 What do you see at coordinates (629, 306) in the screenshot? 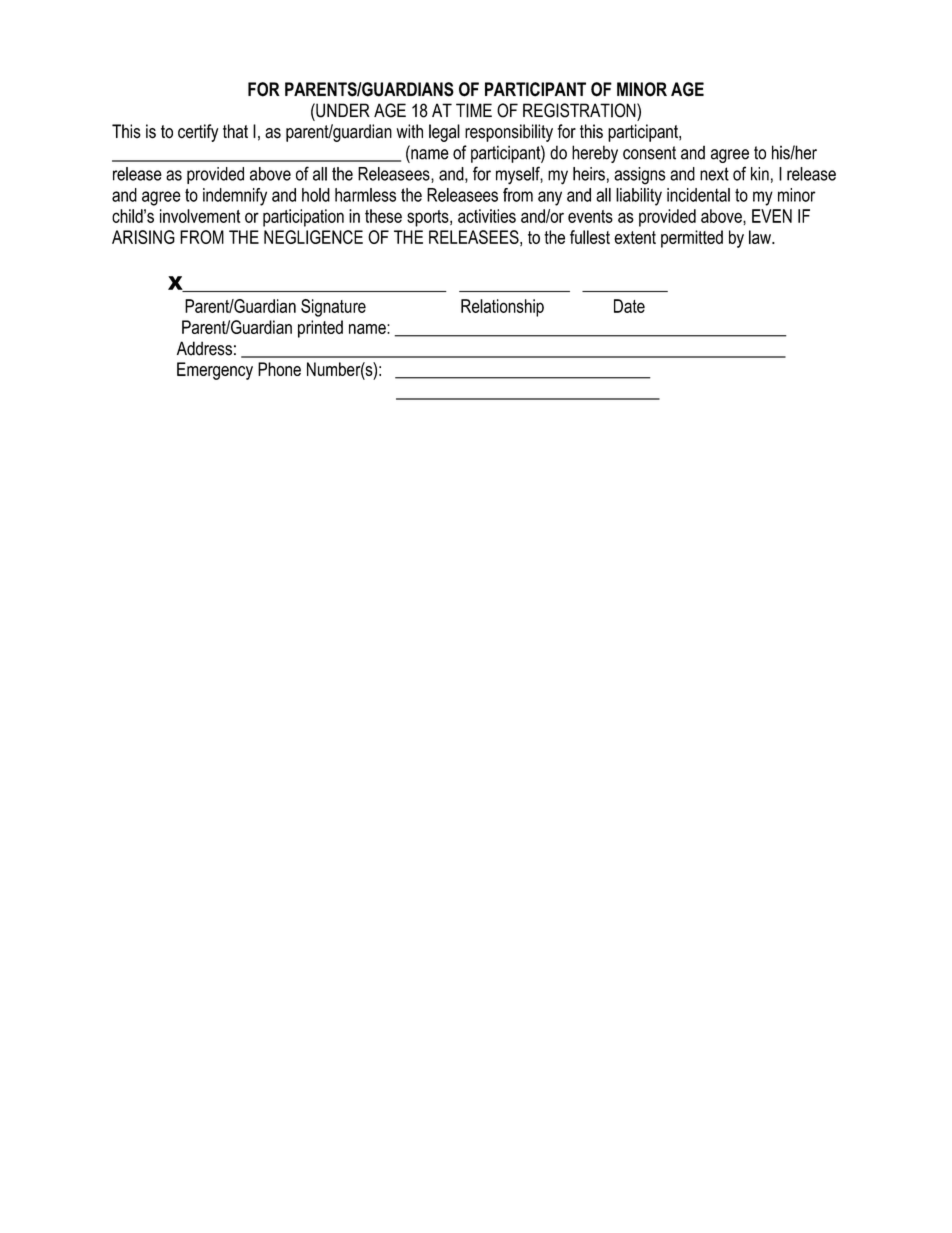
I see `Date` at bounding box center [629, 306].
